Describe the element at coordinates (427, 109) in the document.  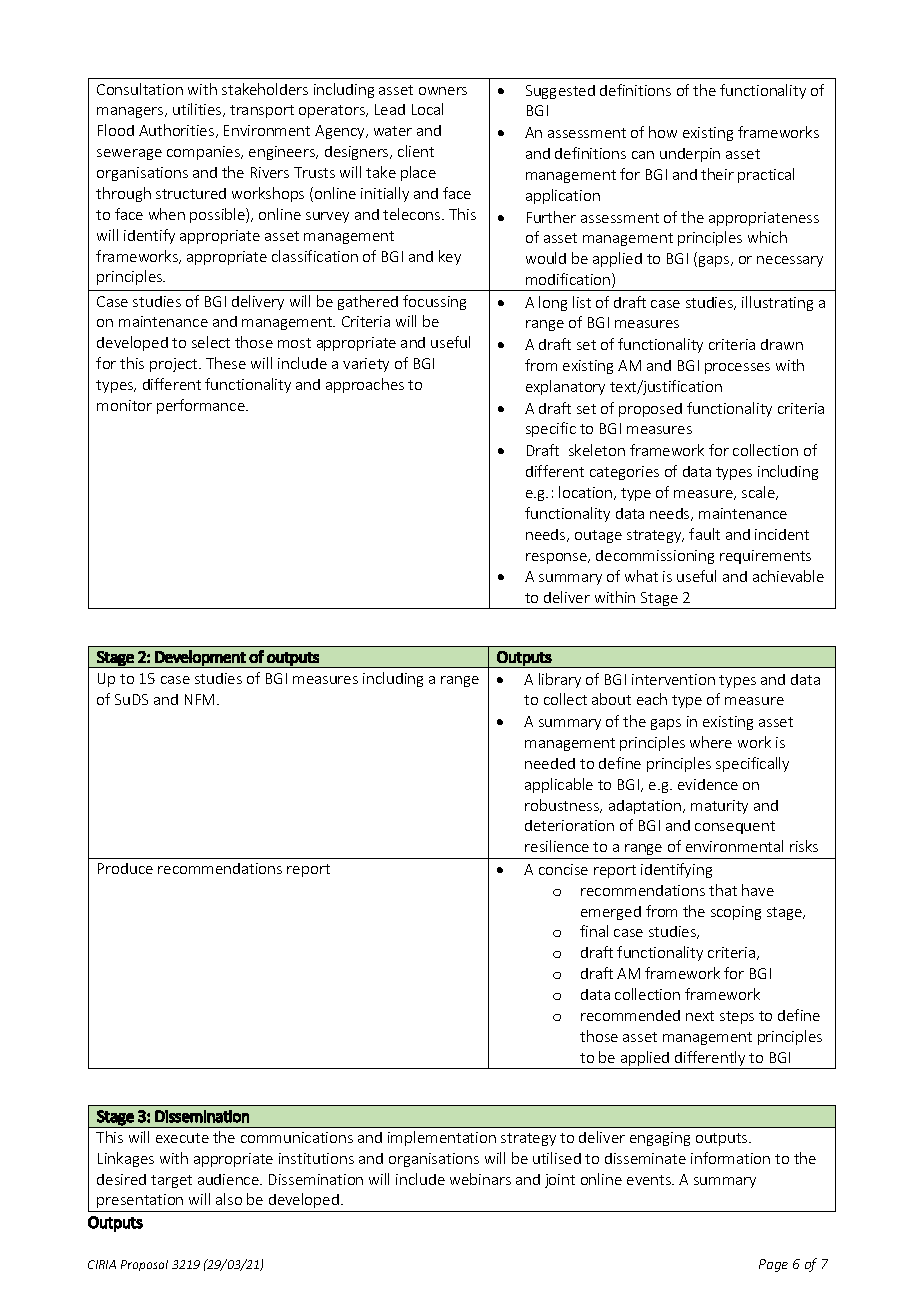
I see `Local` at that location.
